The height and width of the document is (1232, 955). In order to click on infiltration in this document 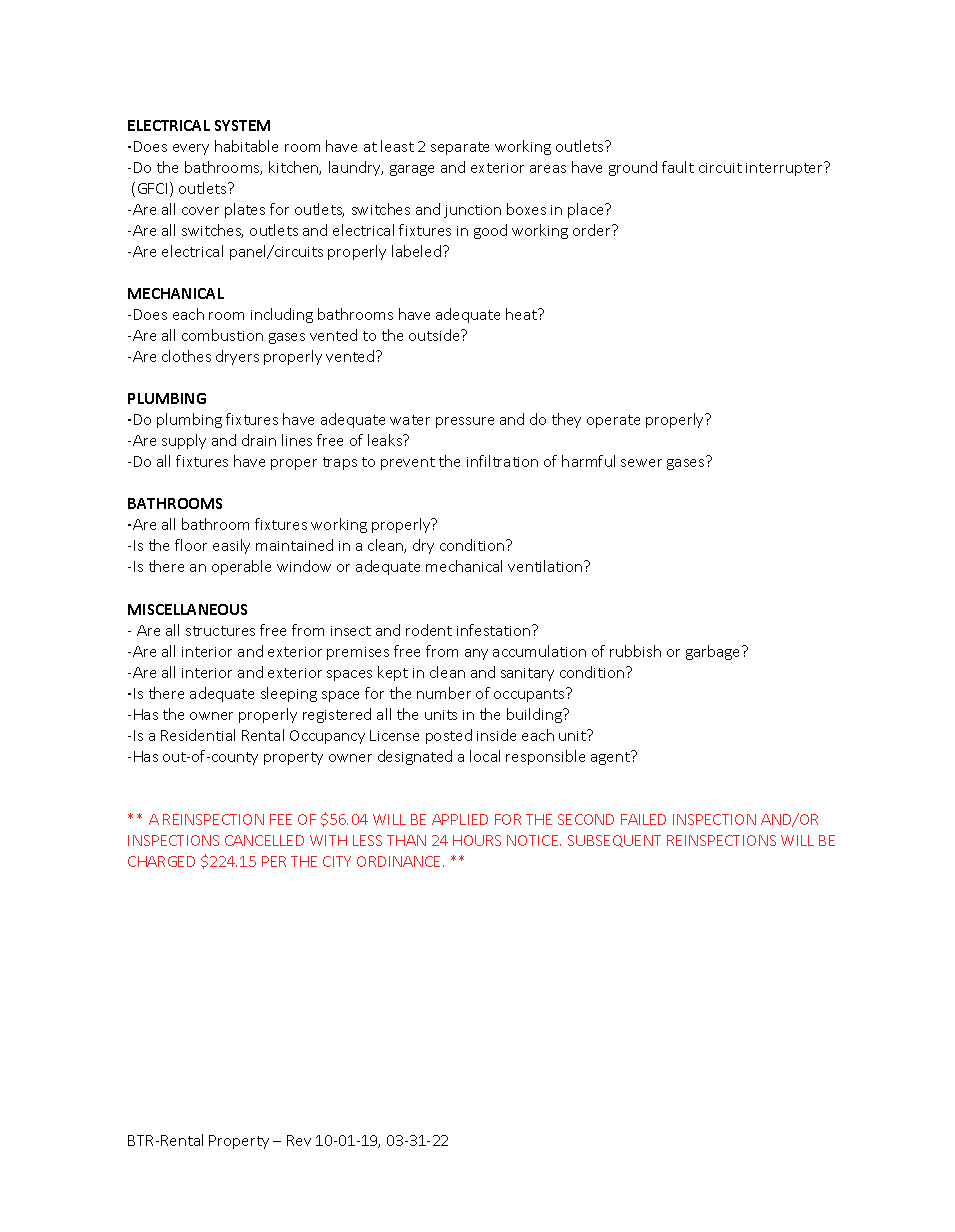, I will do `click(502, 461)`.
